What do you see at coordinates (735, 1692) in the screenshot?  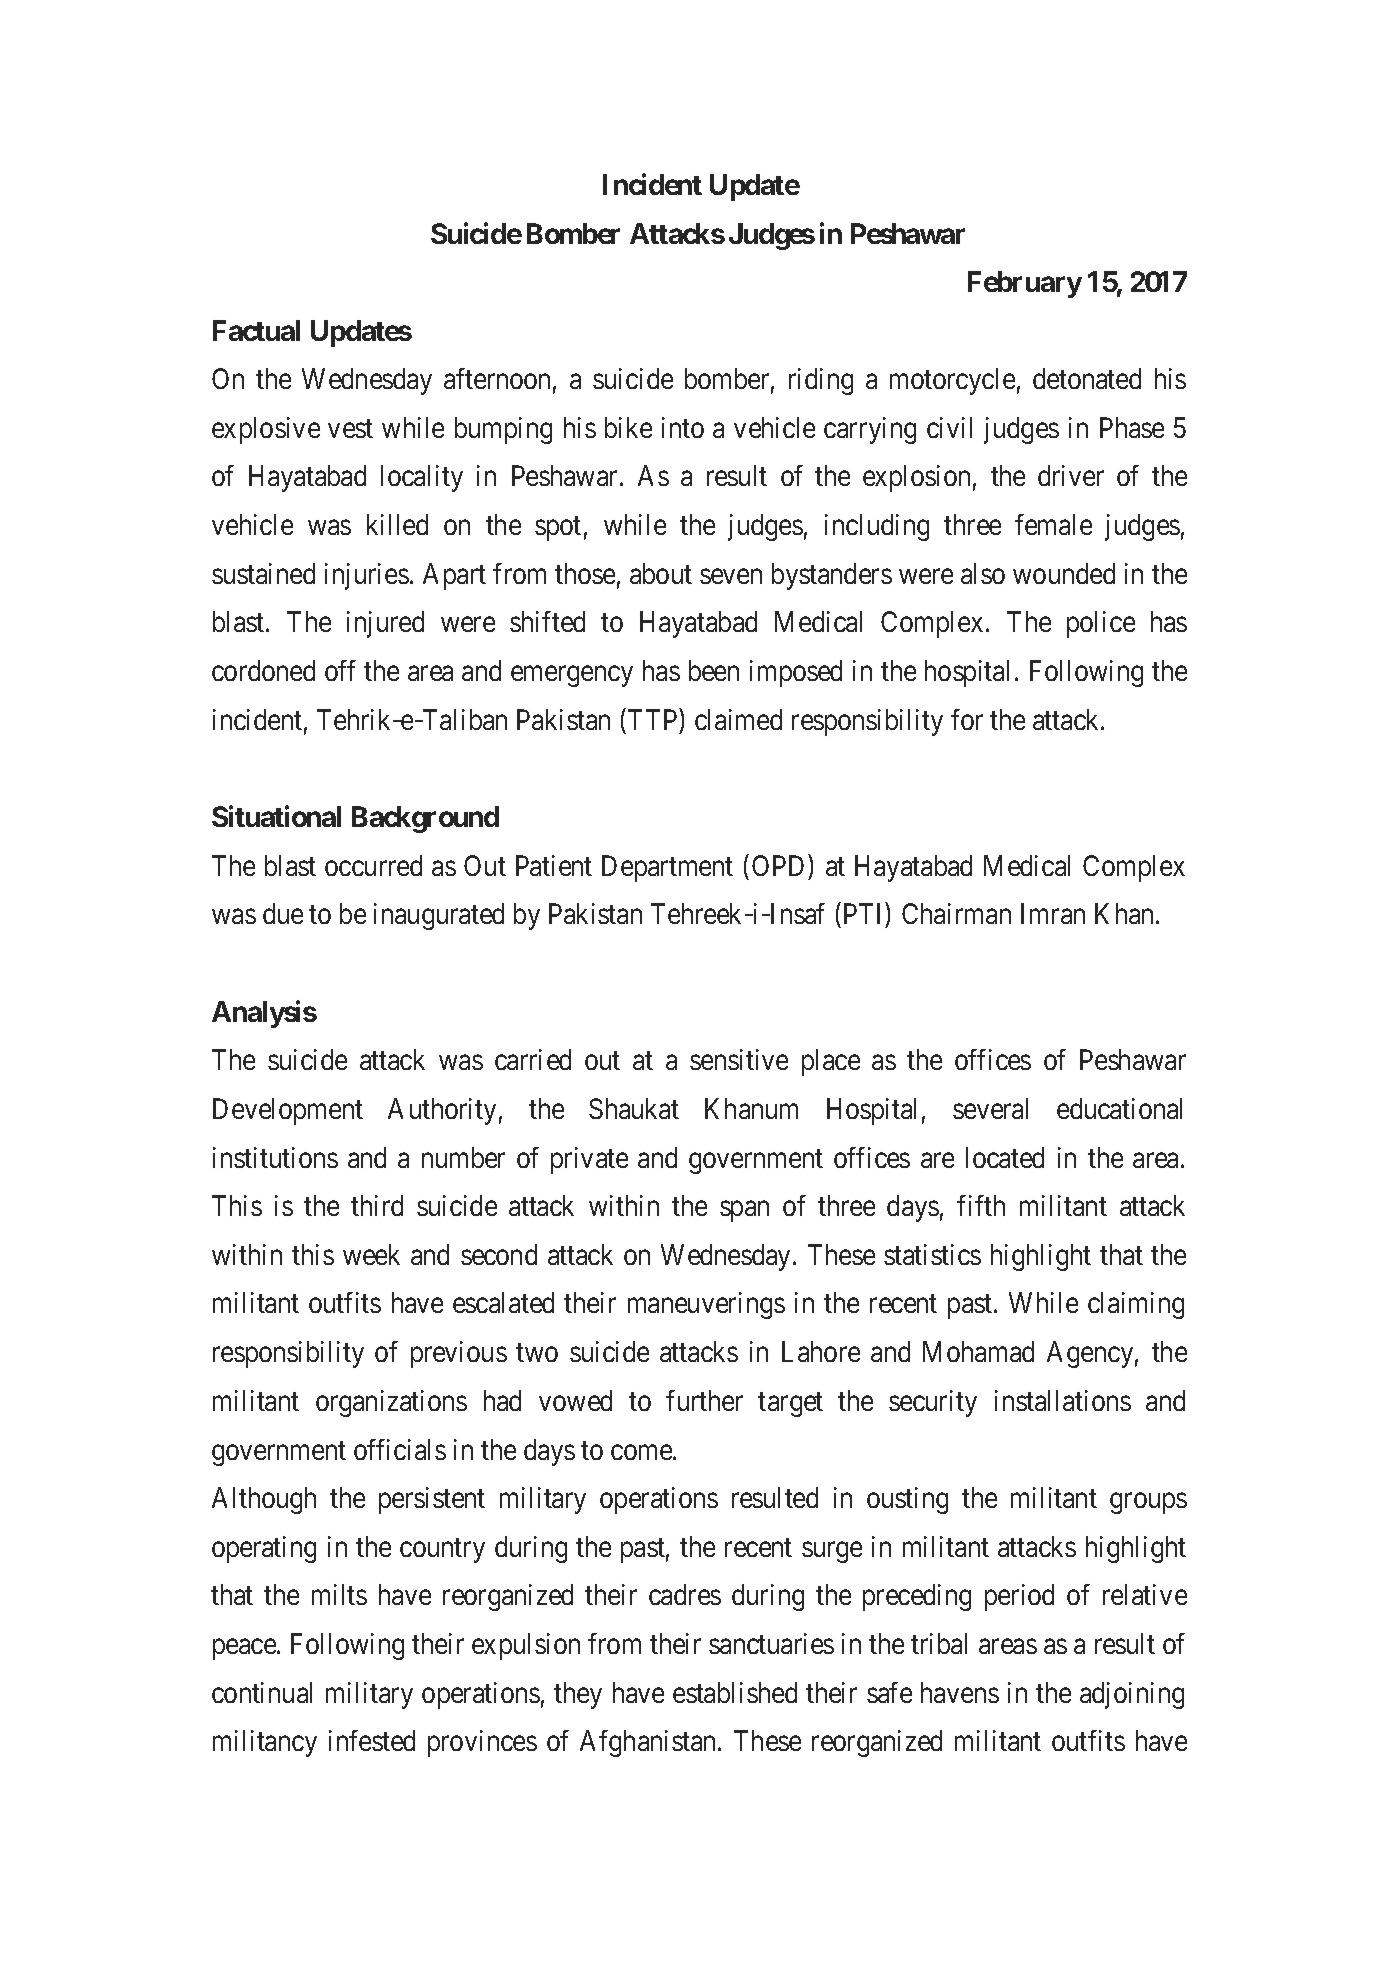 I see `established` at bounding box center [735, 1692].
